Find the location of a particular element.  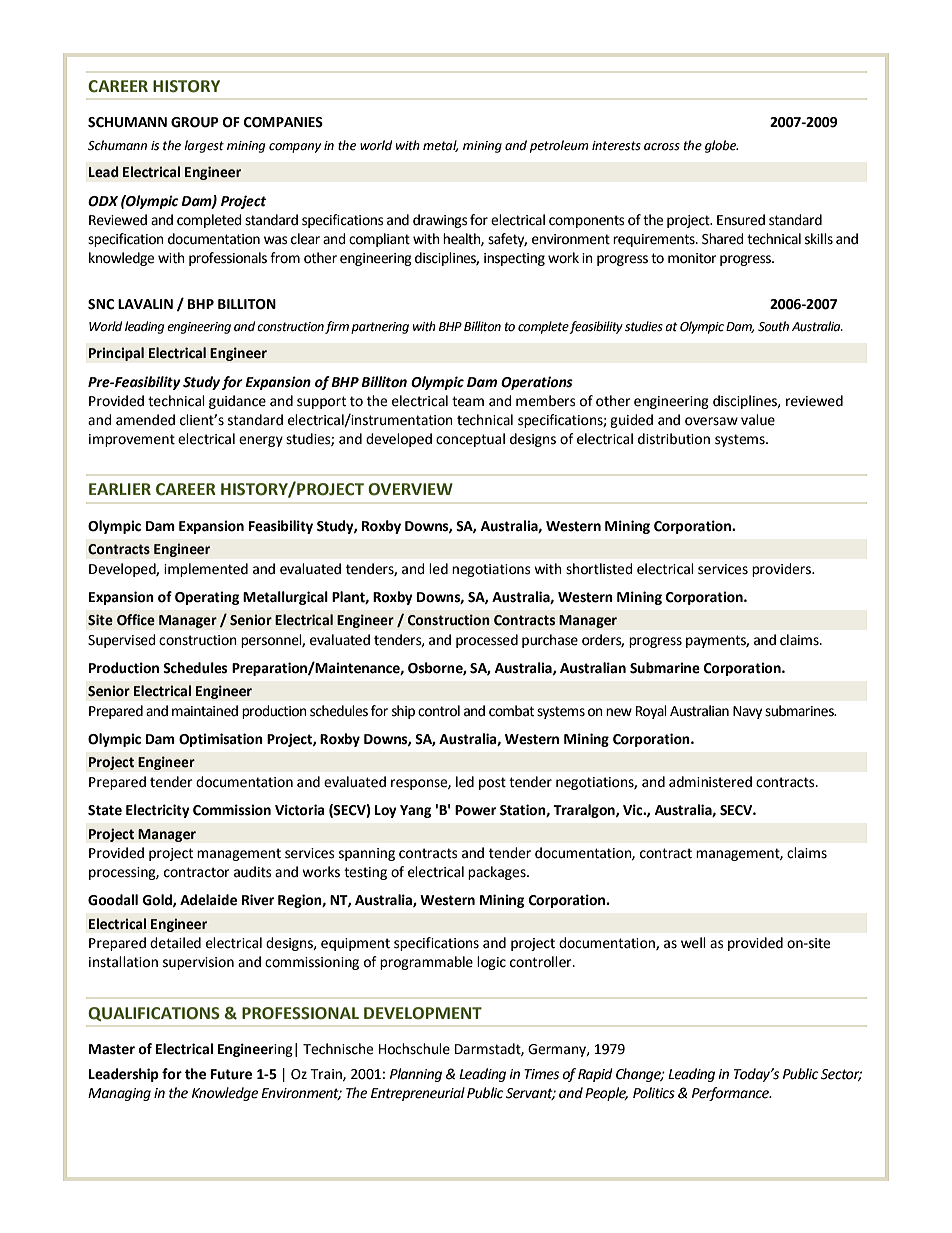

Future is located at coordinates (231, 1074).
